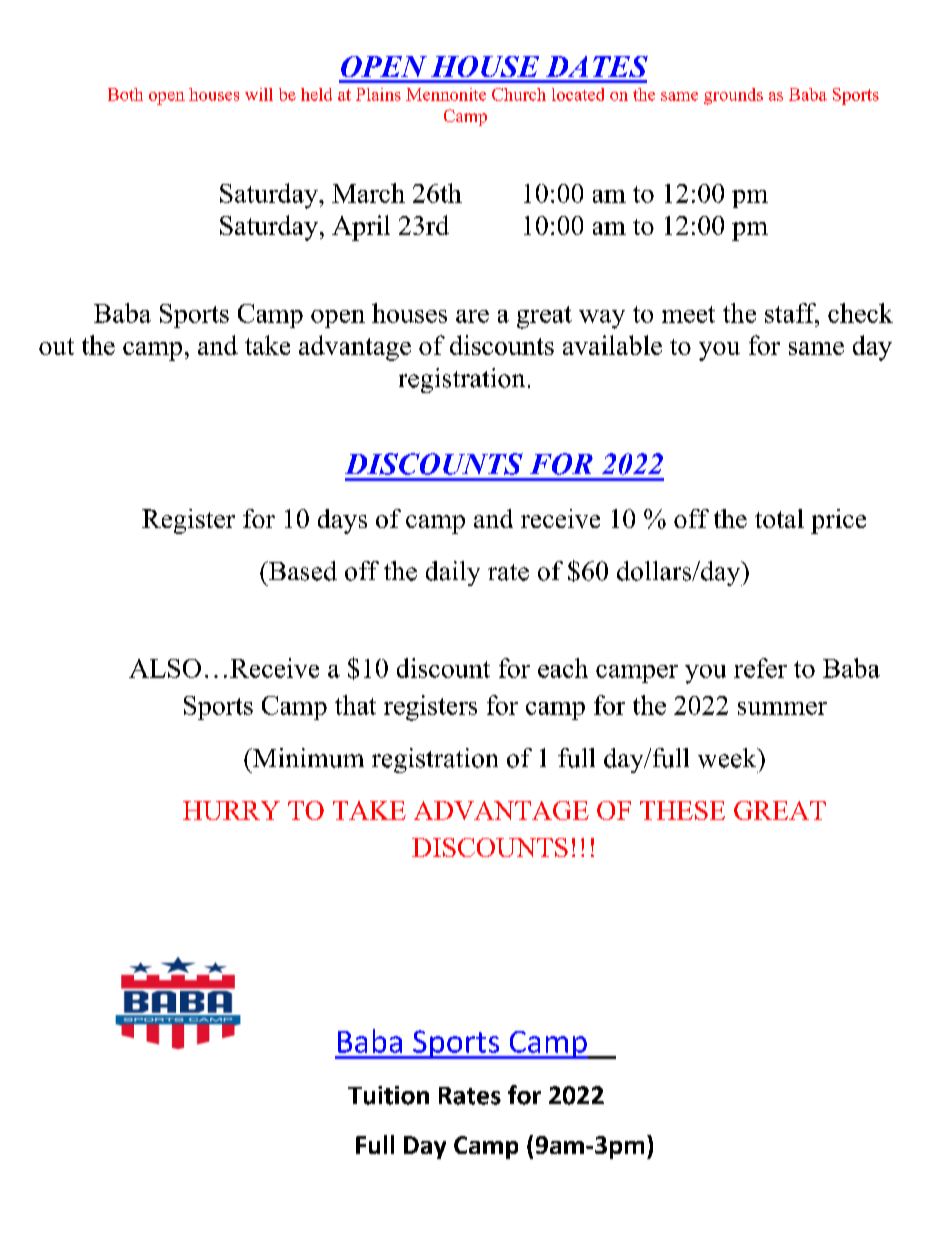 The height and width of the image is (1233, 952). I want to click on days, so click(342, 521).
